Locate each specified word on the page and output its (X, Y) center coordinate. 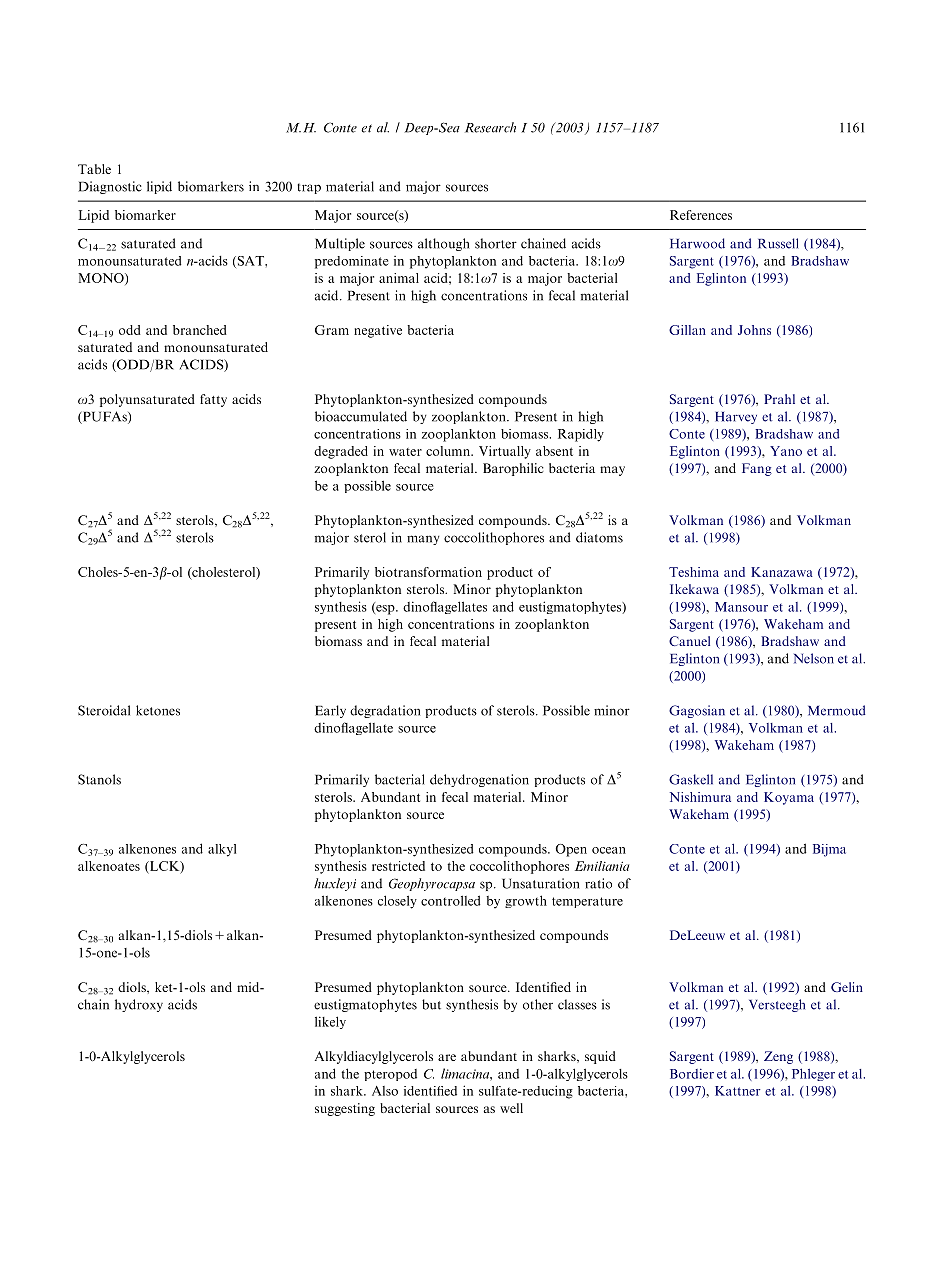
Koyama (789, 798)
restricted (398, 866)
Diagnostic (110, 187)
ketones (158, 710)
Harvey (736, 418)
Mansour (741, 607)
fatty (213, 400)
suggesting (345, 1109)
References (701, 215)
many (423, 540)
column (449, 451)
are (447, 1057)
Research (490, 127)
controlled (451, 900)
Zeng (778, 1057)
